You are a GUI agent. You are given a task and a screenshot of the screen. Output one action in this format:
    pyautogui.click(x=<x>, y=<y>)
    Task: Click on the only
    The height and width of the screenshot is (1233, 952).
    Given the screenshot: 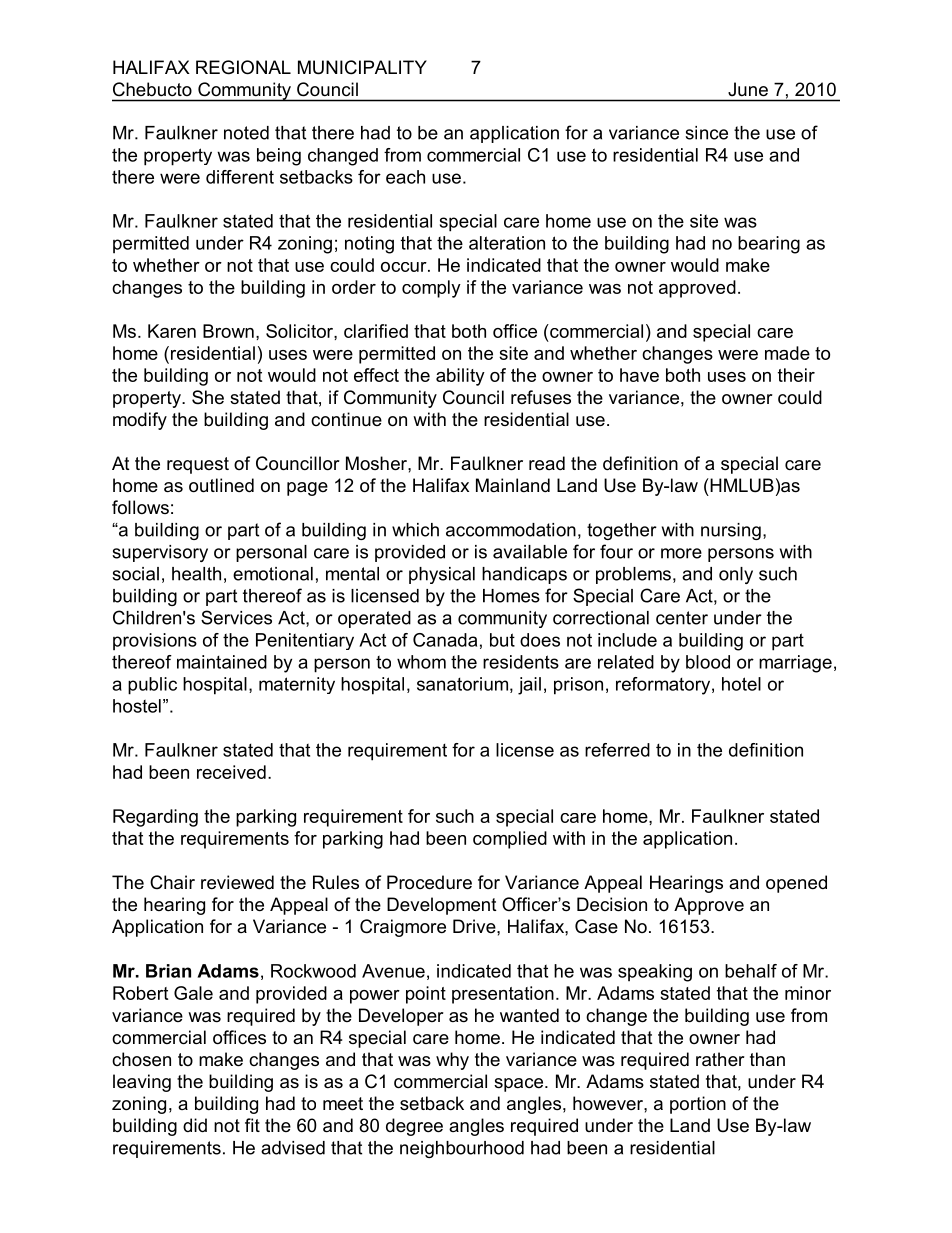 What is the action you would take?
    pyautogui.click(x=736, y=575)
